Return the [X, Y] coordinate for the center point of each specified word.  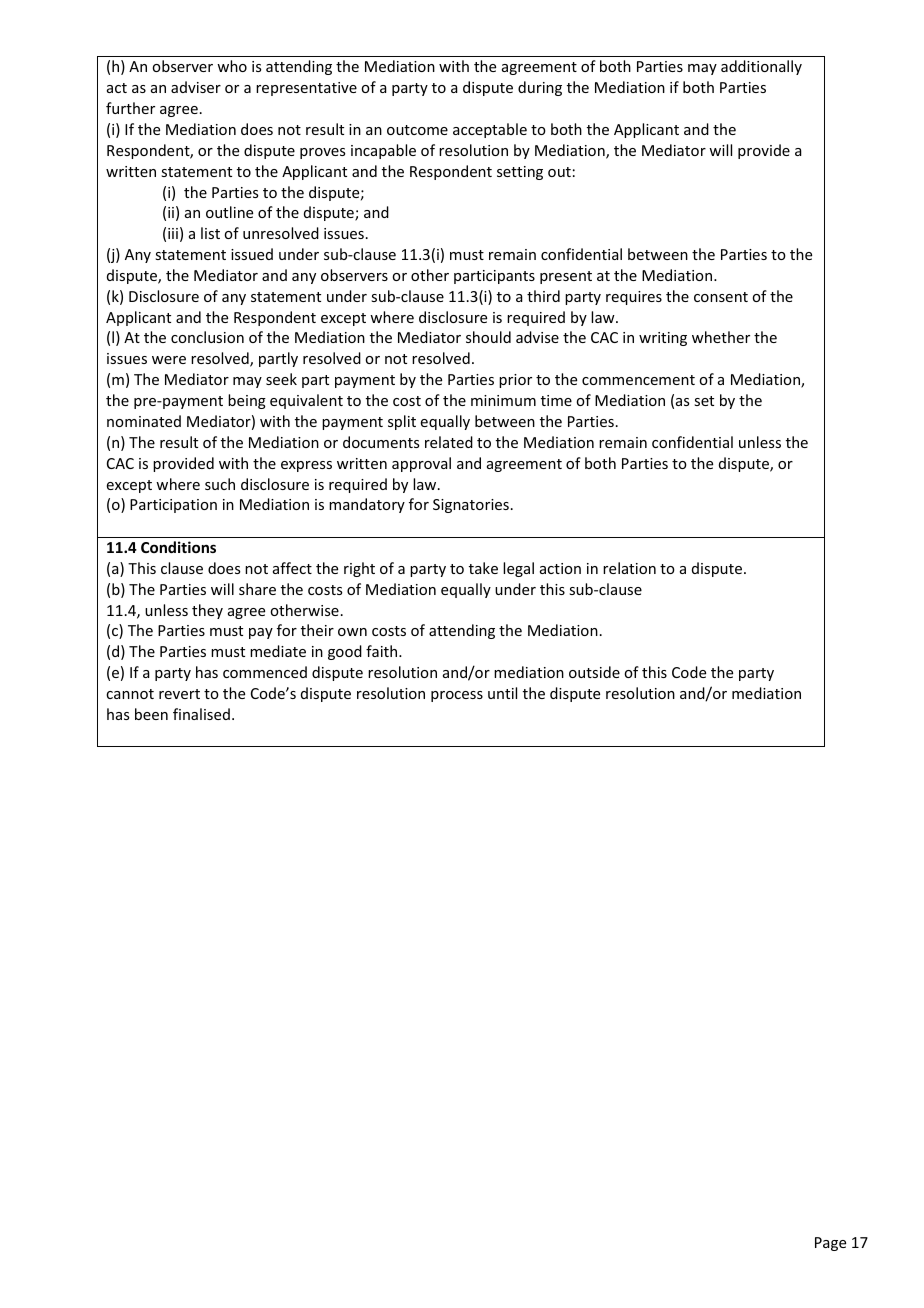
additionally [761, 67]
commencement [638, 380]
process [457, 696]
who [232, 66]
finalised [201, 714]
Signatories [471, 506]
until [502, 693]
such [220, 484]
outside [594, 672]
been [151, 714]
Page [830, 1244]
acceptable [490, 130]
